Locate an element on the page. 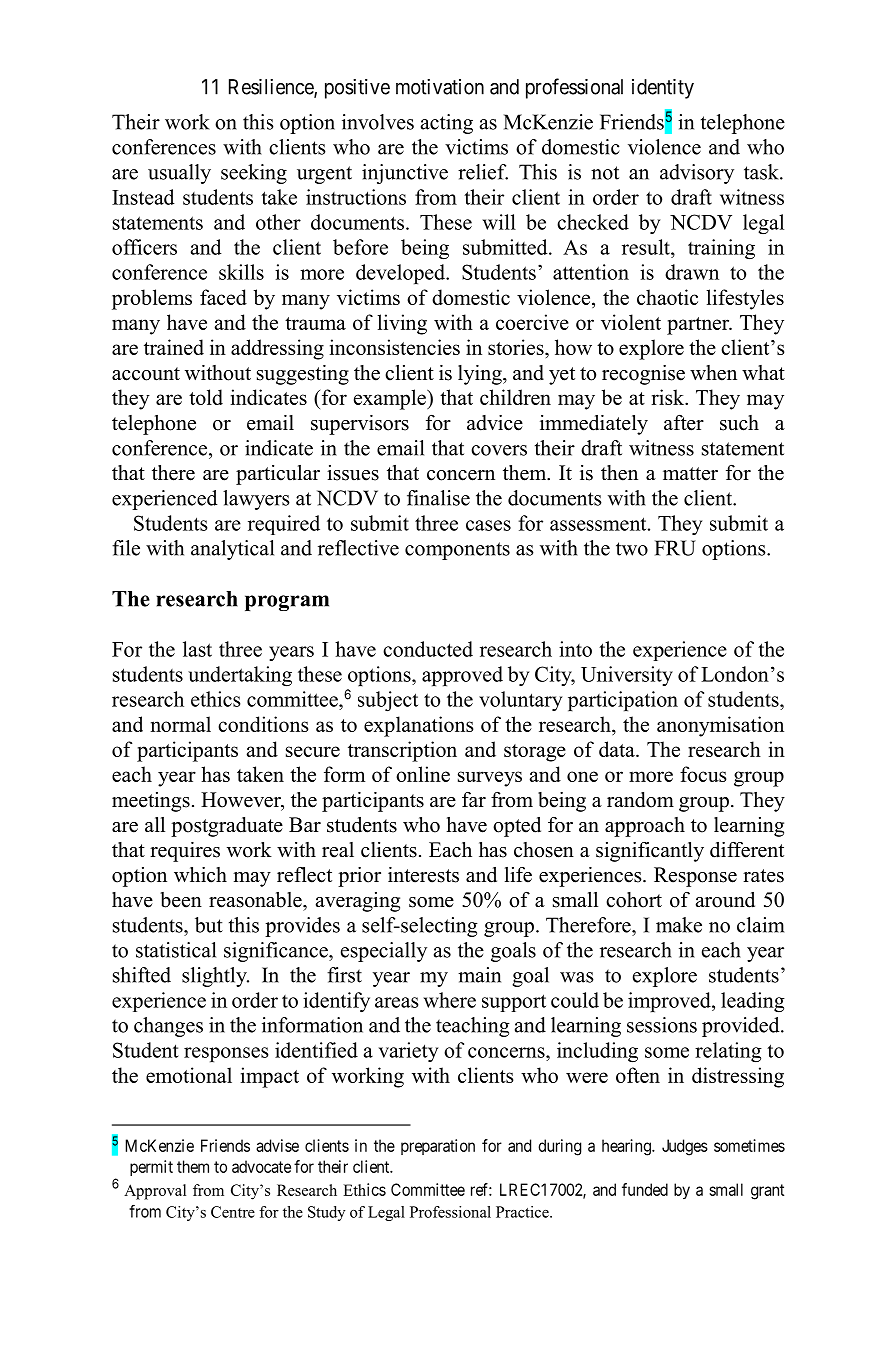 Image resolution: width=896 pixels, height=1345 pixels. preparation is located at coordinates (438, 1147).
